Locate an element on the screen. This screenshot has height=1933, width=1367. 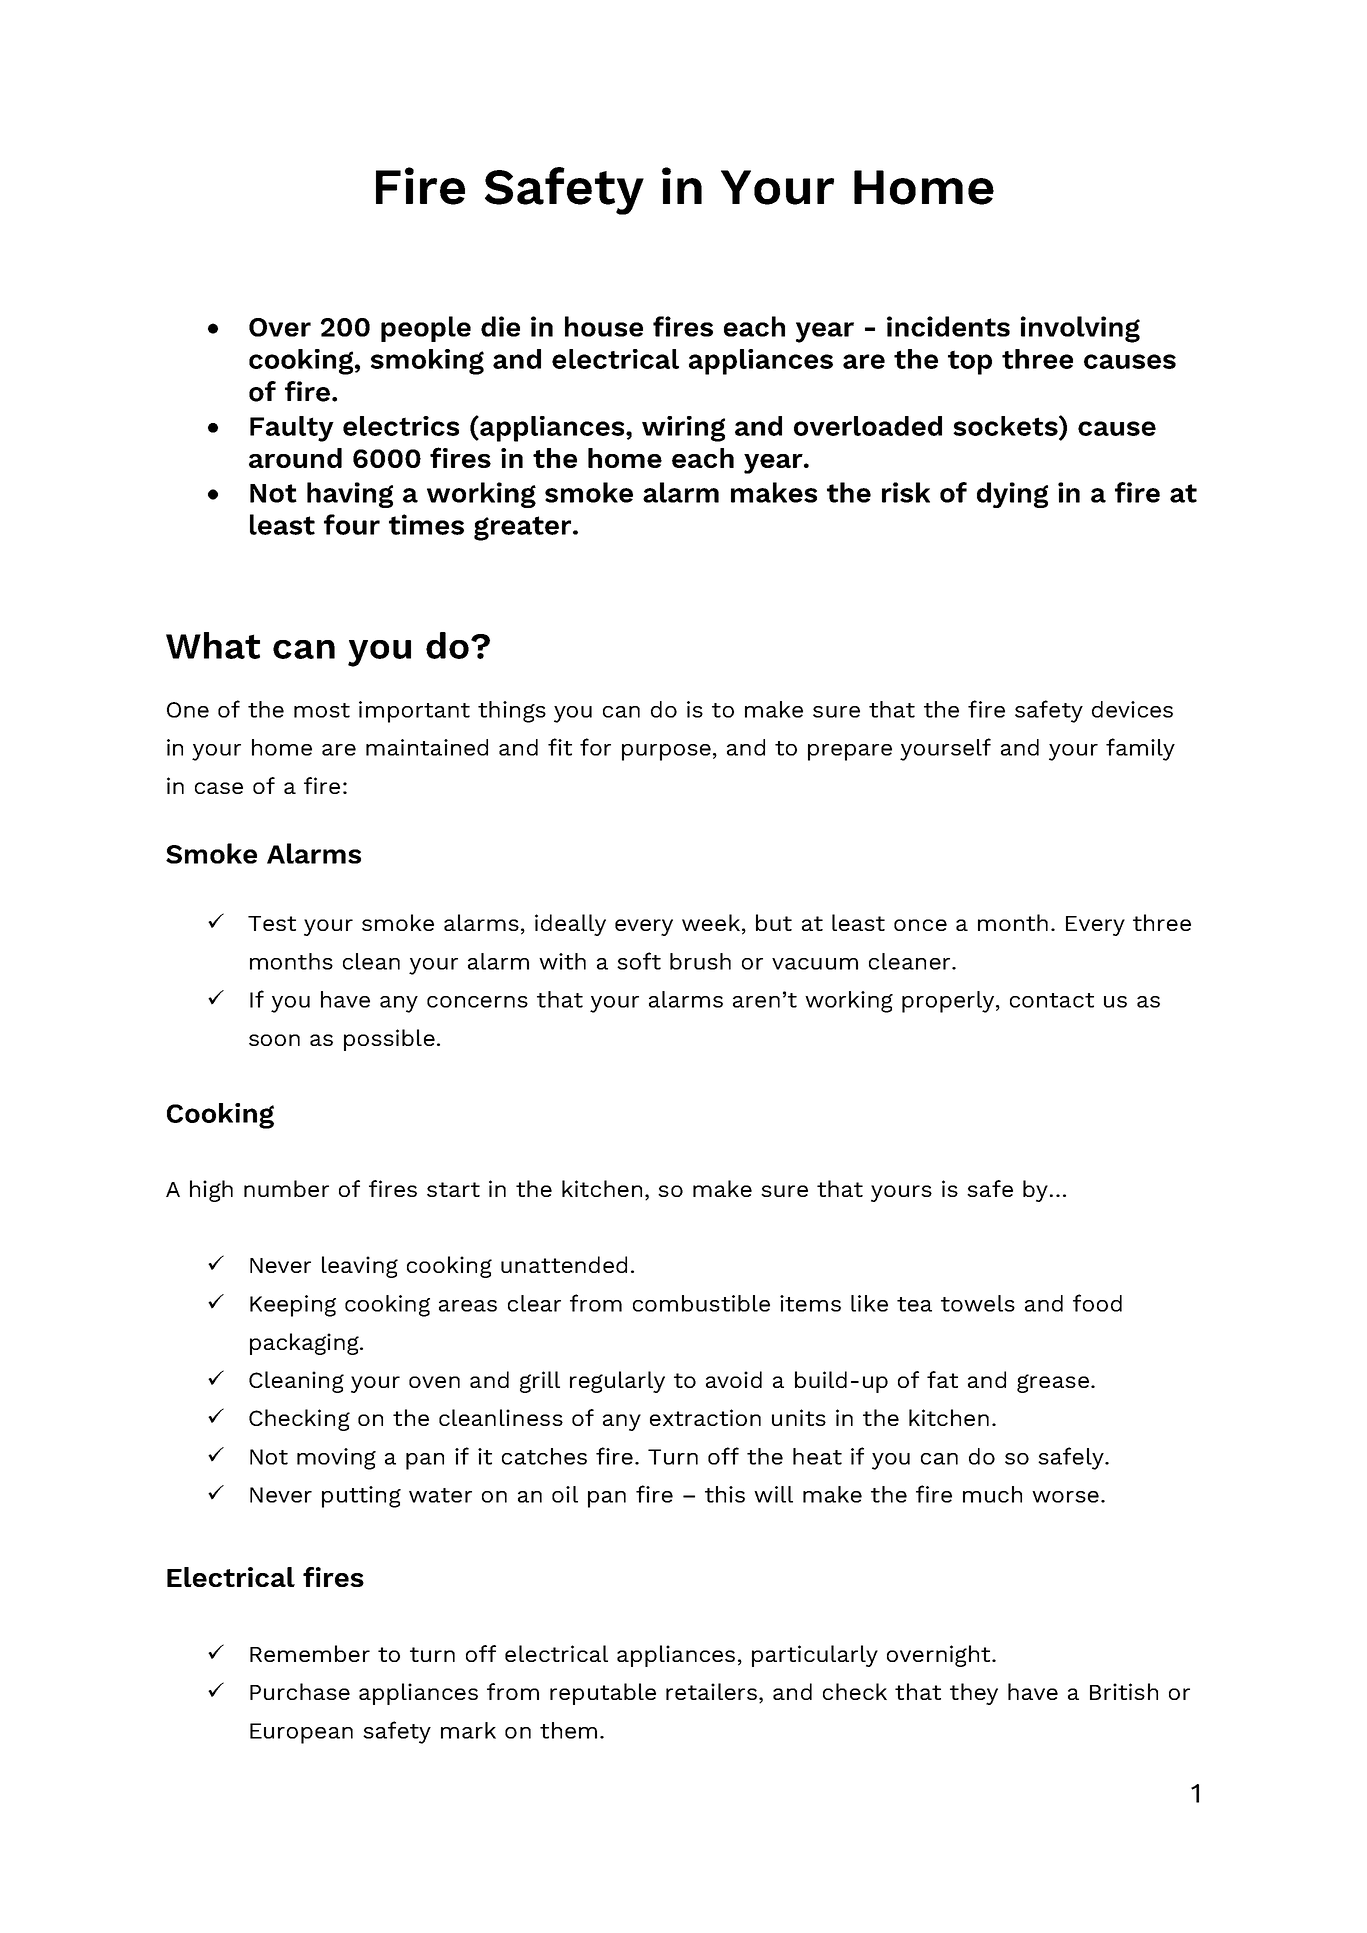
towels is located at coordinates (978, 1303).
